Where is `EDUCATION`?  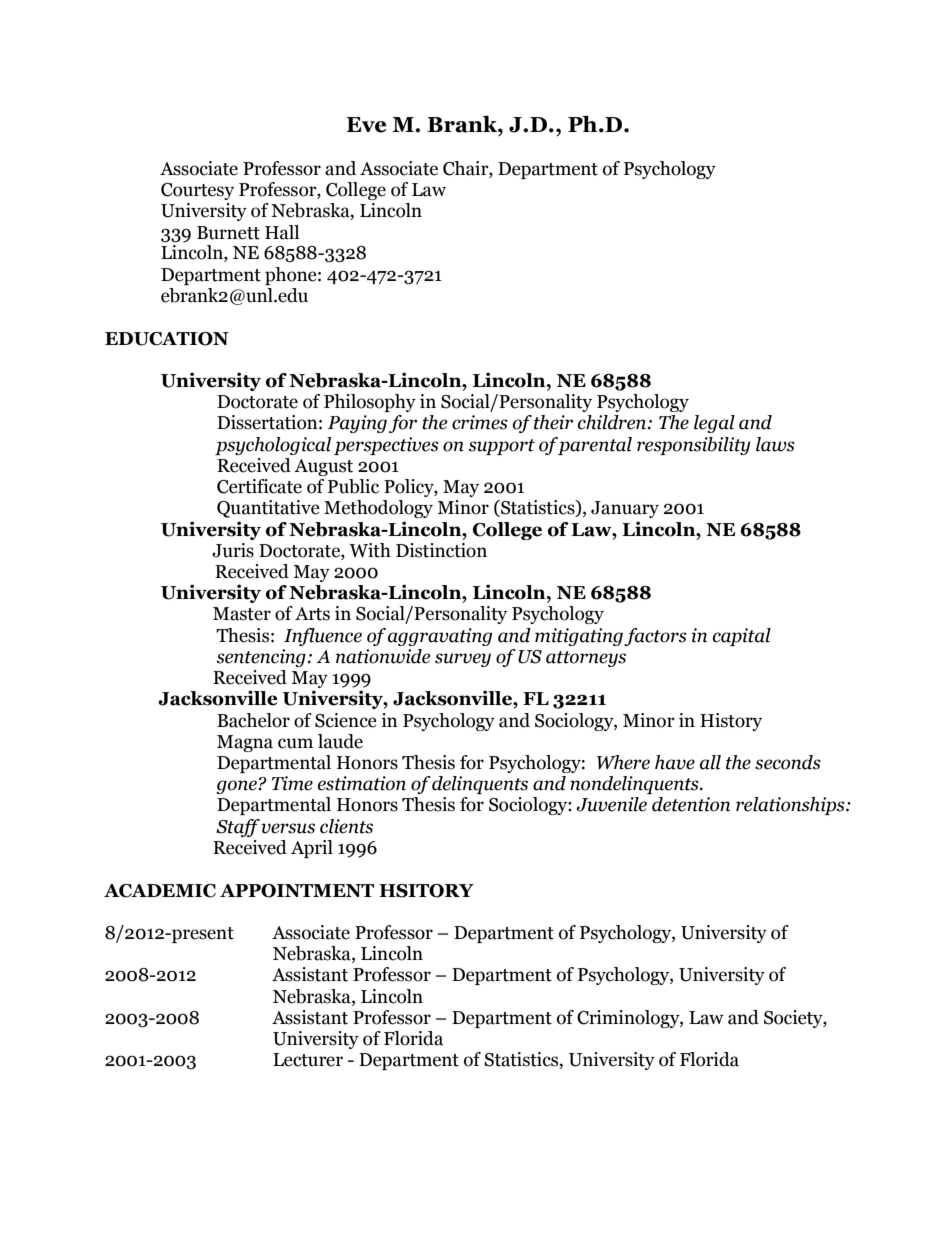 EDUCATION is located at coordinates (167, 339).
